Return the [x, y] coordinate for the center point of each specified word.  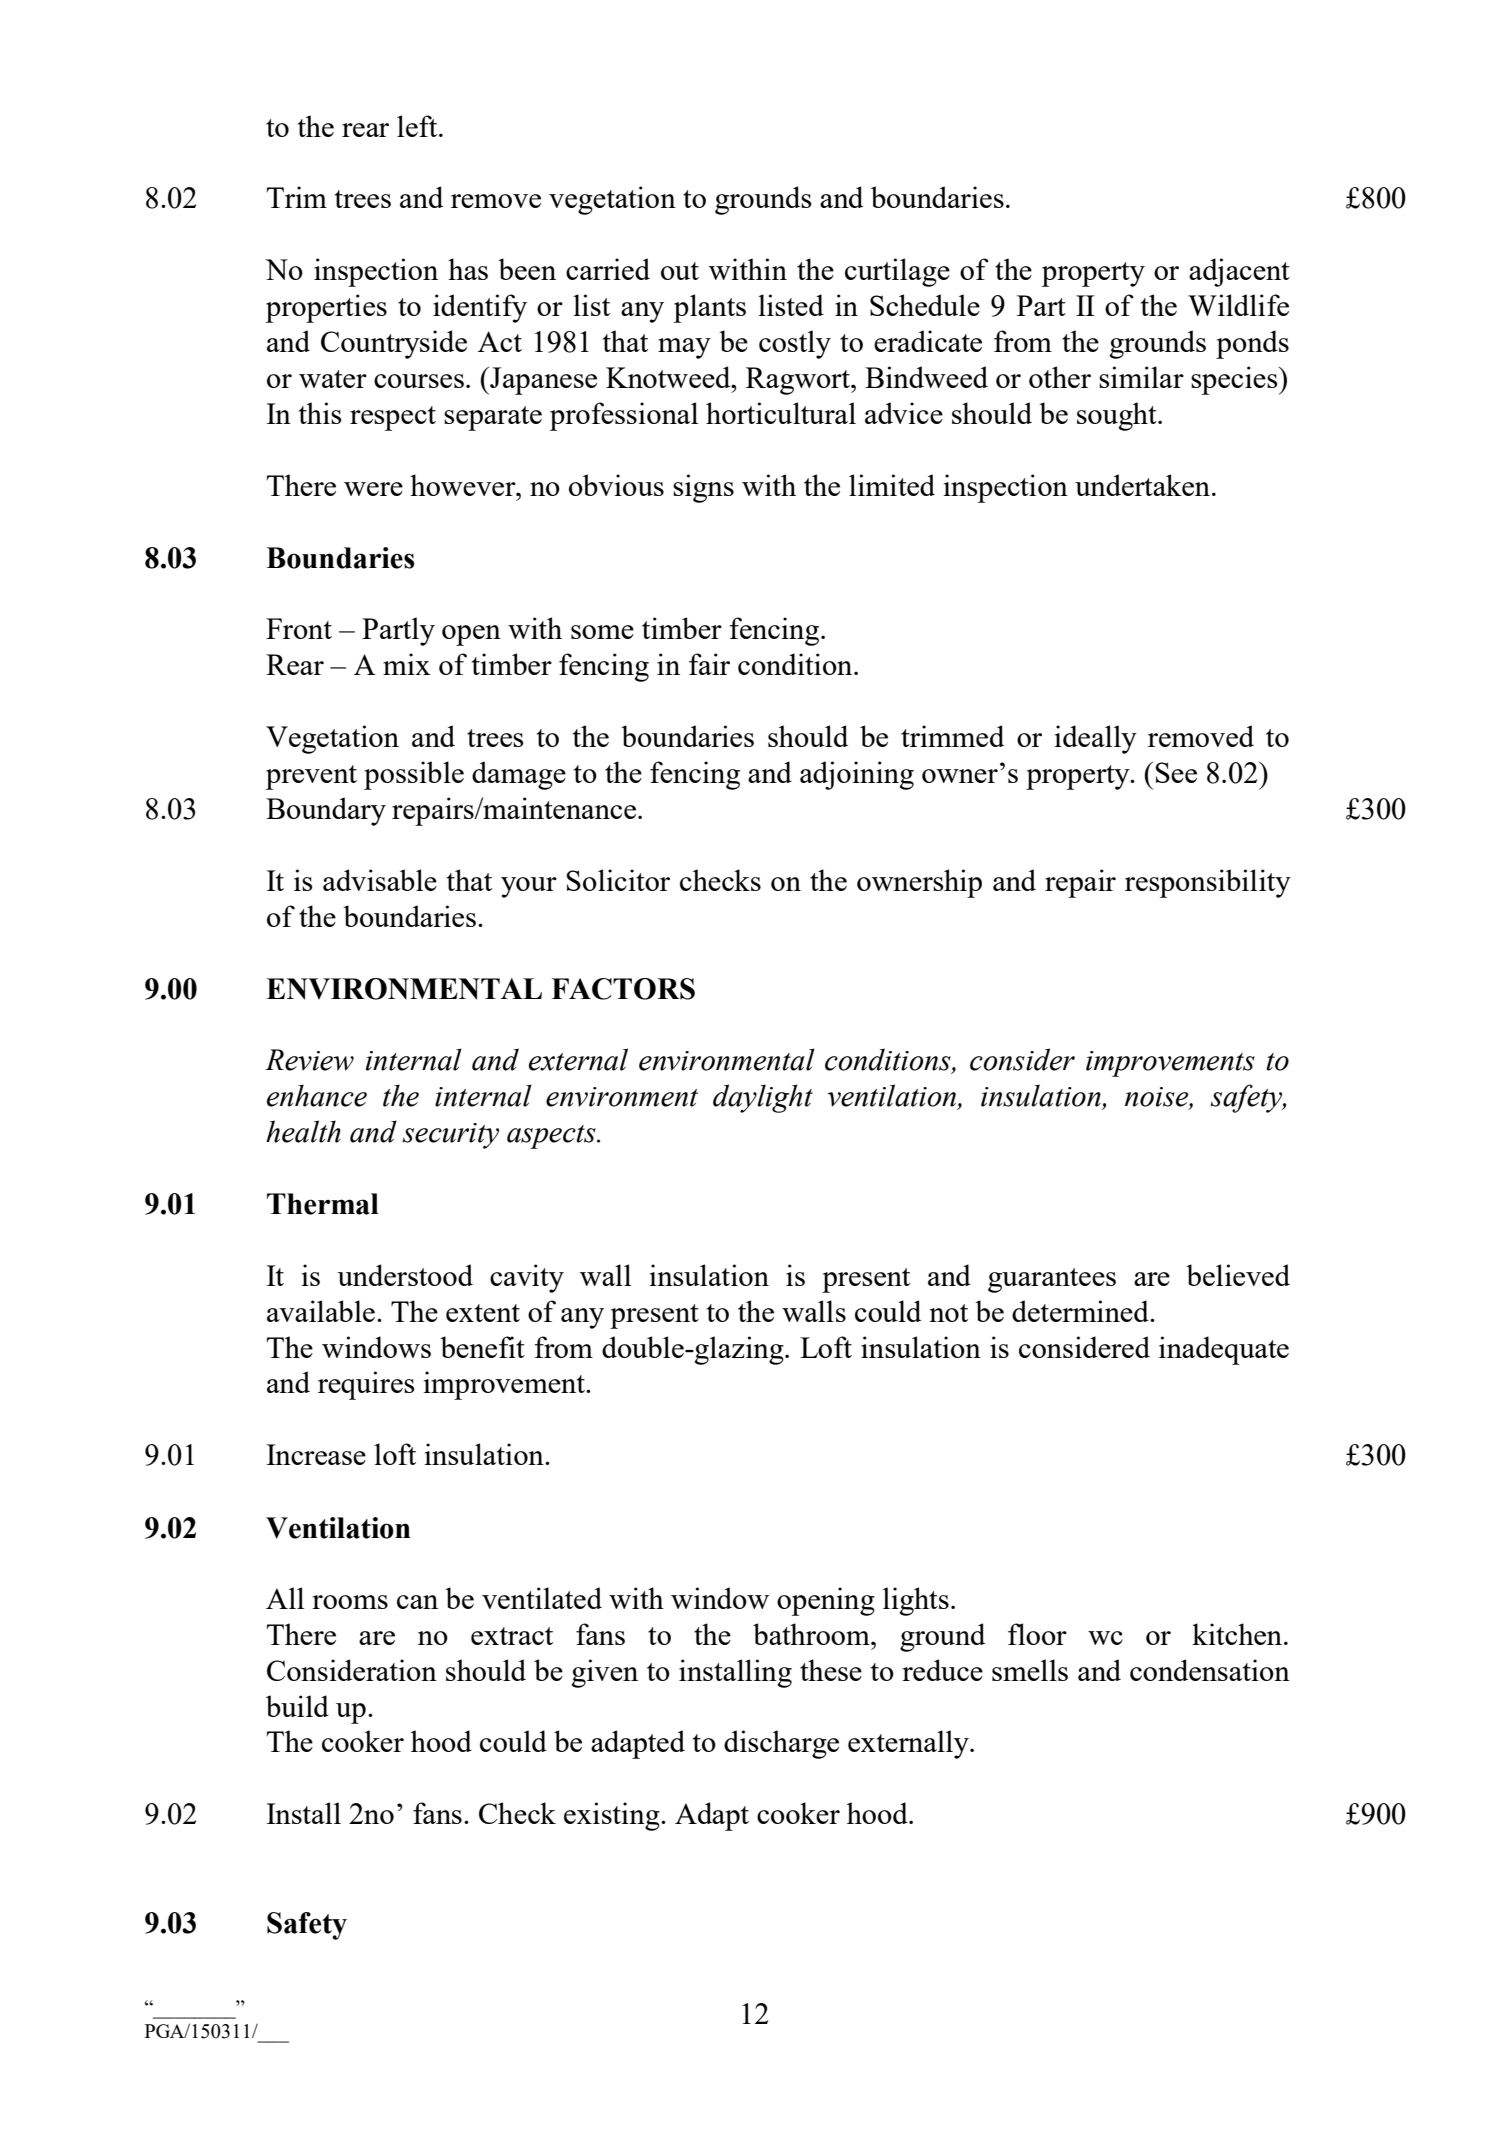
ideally [1095, 739]
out [680, 271]
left [418, 126]
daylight [763, 1098]
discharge [781, 1744]
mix [406, 664]
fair [709, 664]
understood [405, 1275]
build [297, 1706]
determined [1081, 1311]
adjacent [1239, 272]
